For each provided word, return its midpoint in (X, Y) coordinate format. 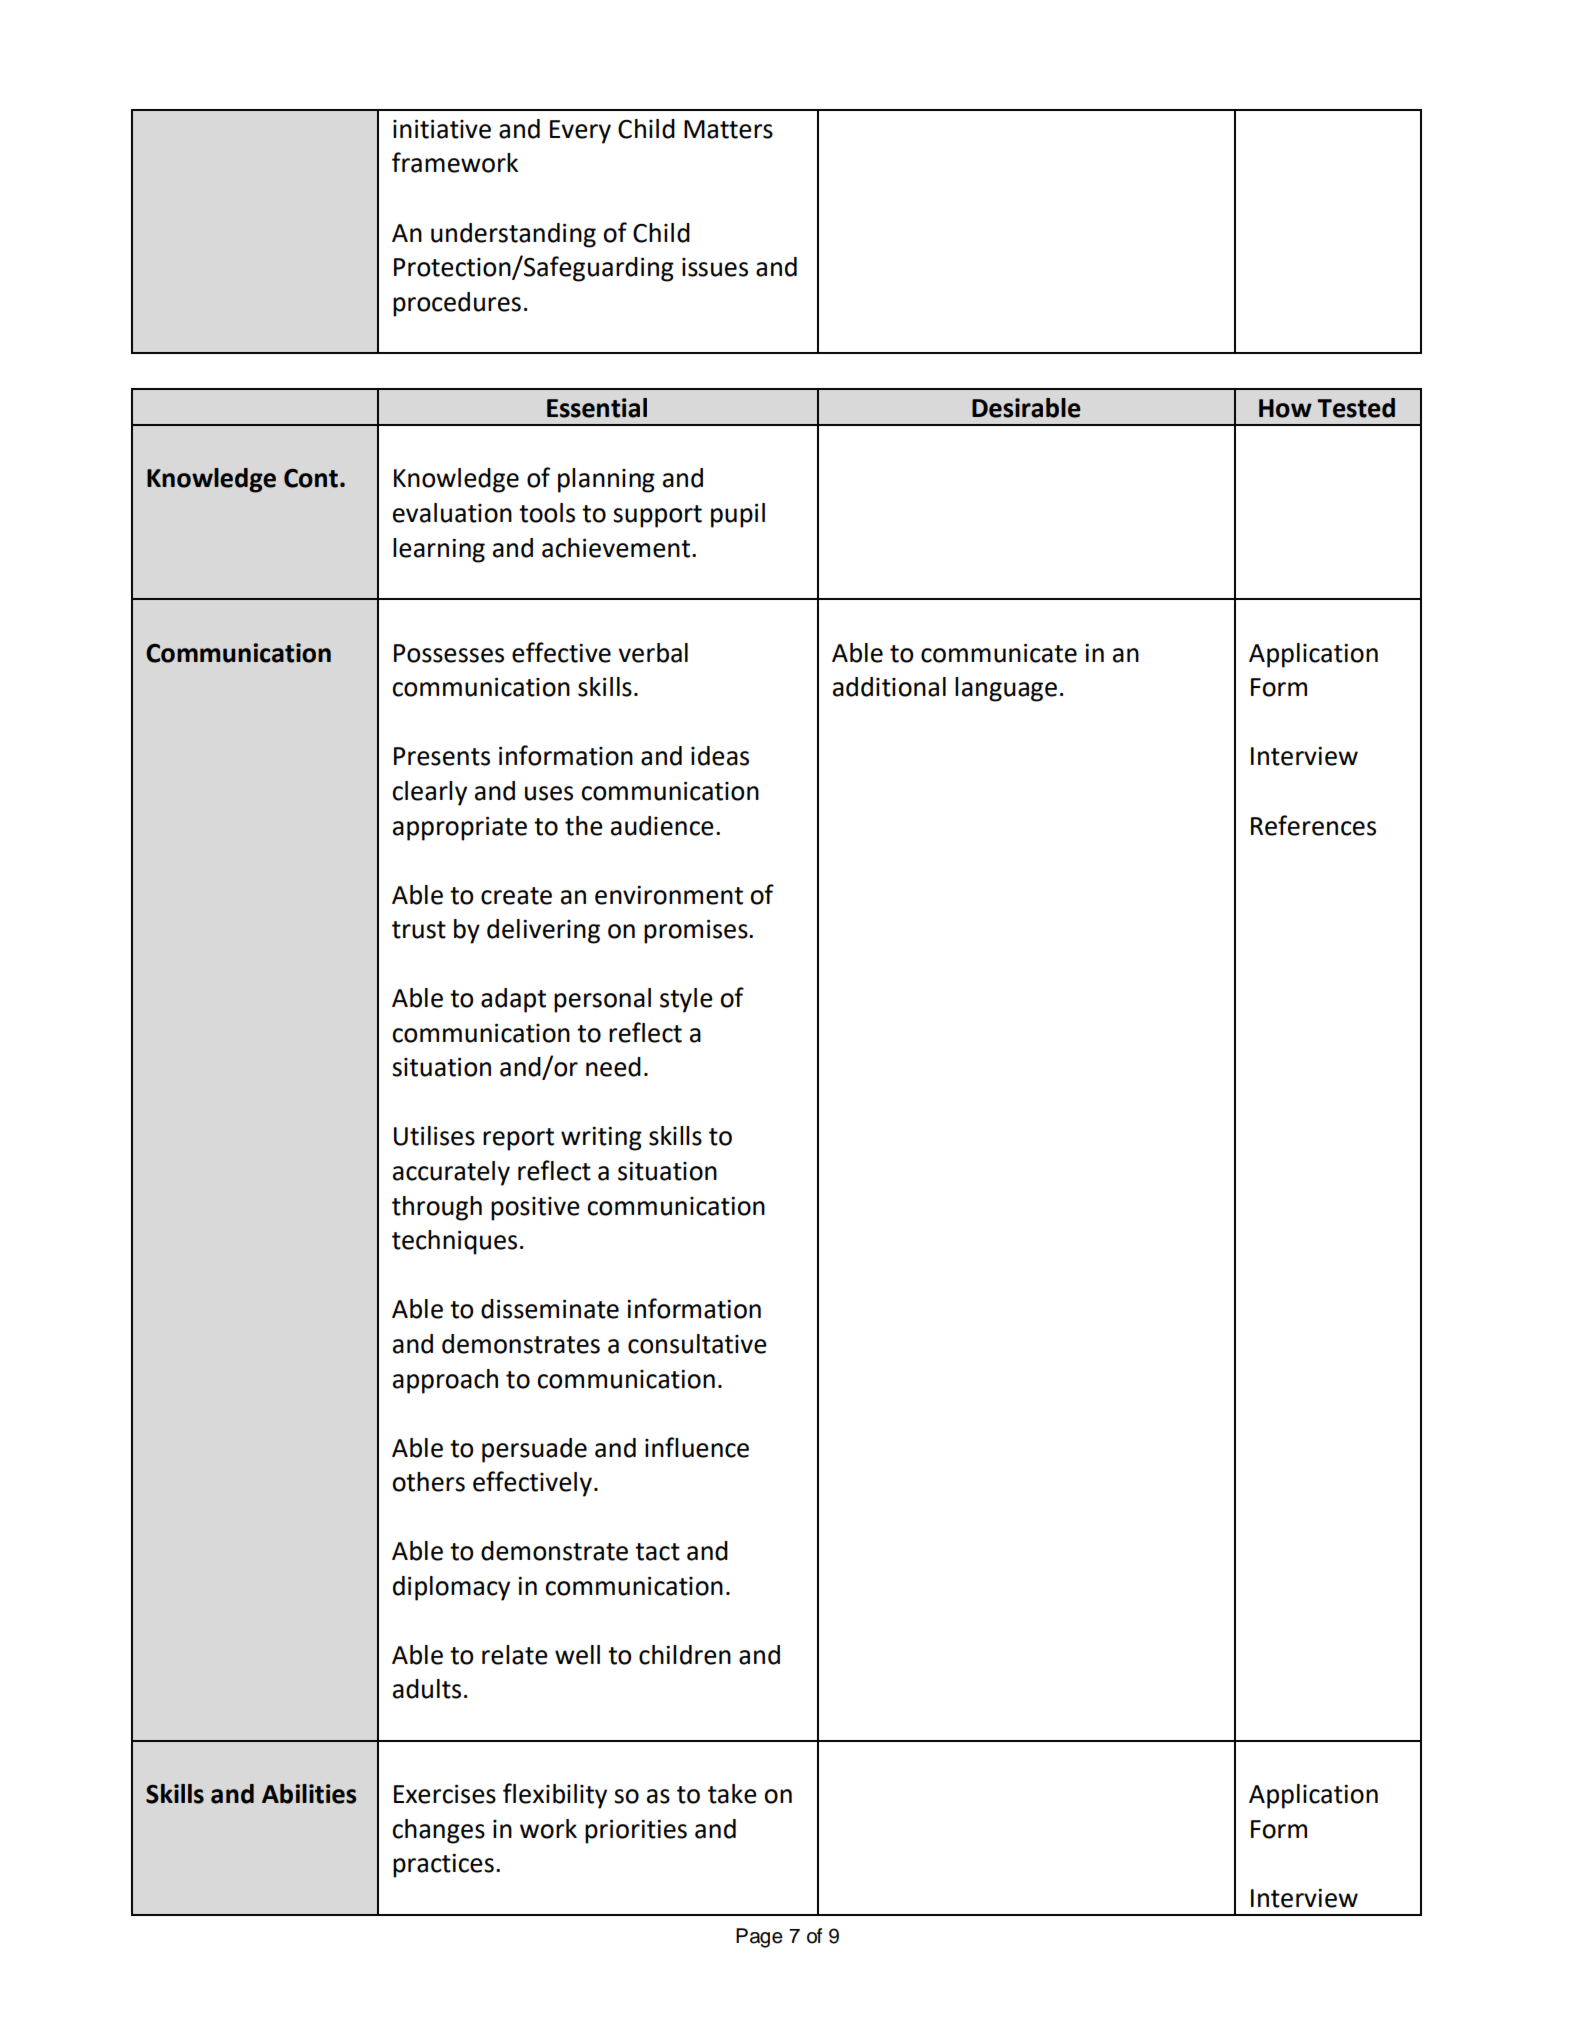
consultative (697, 1344)
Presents (442, 756)
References (1313, 825)
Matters (728, 129)
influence (697, 1447)
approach (445, 1381)
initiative (442, 129)
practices (443, 1865)
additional (889, 687)
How (1285, 408)
